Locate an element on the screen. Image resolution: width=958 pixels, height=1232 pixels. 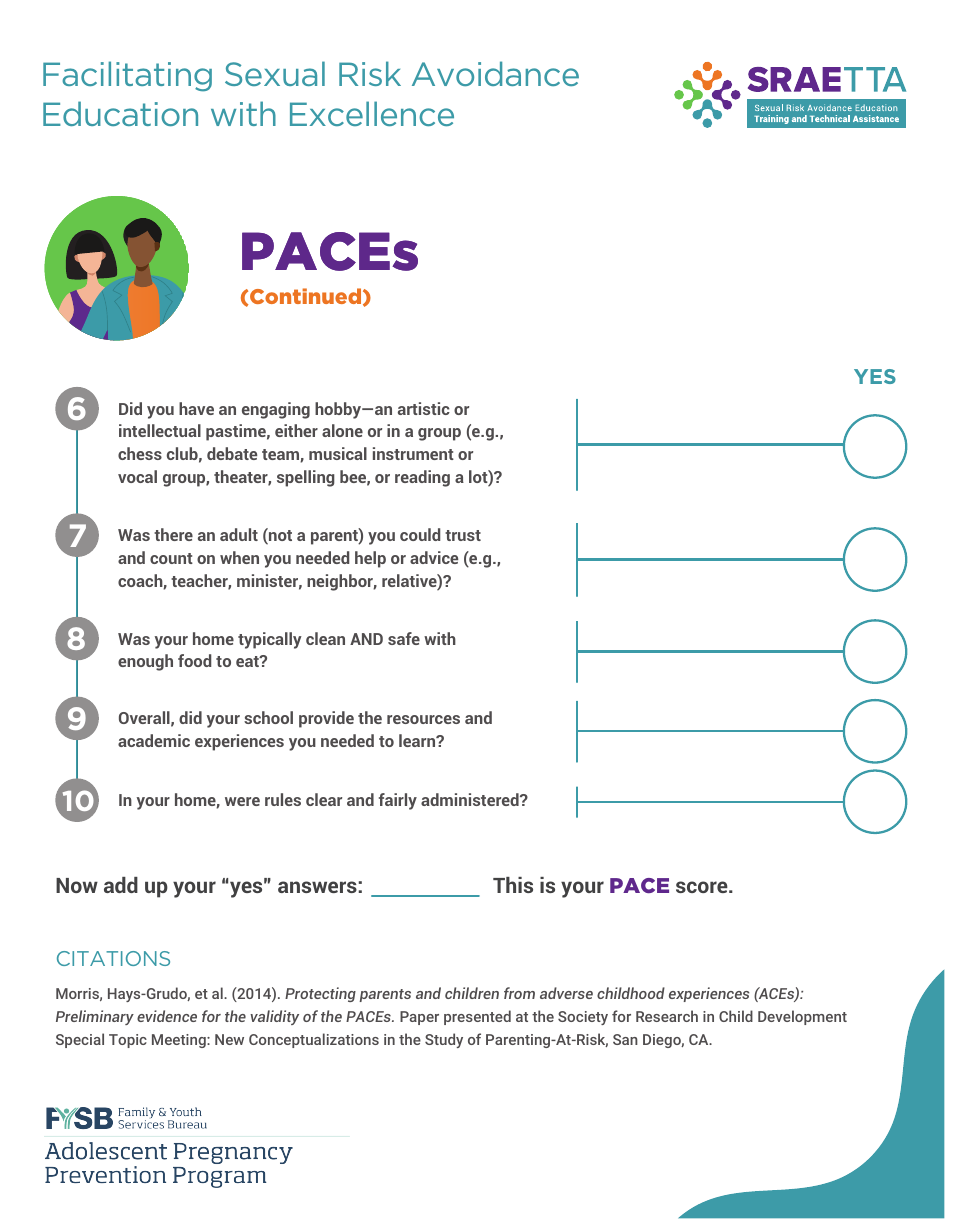
Avoidance is located at coordinates (495, 73).
